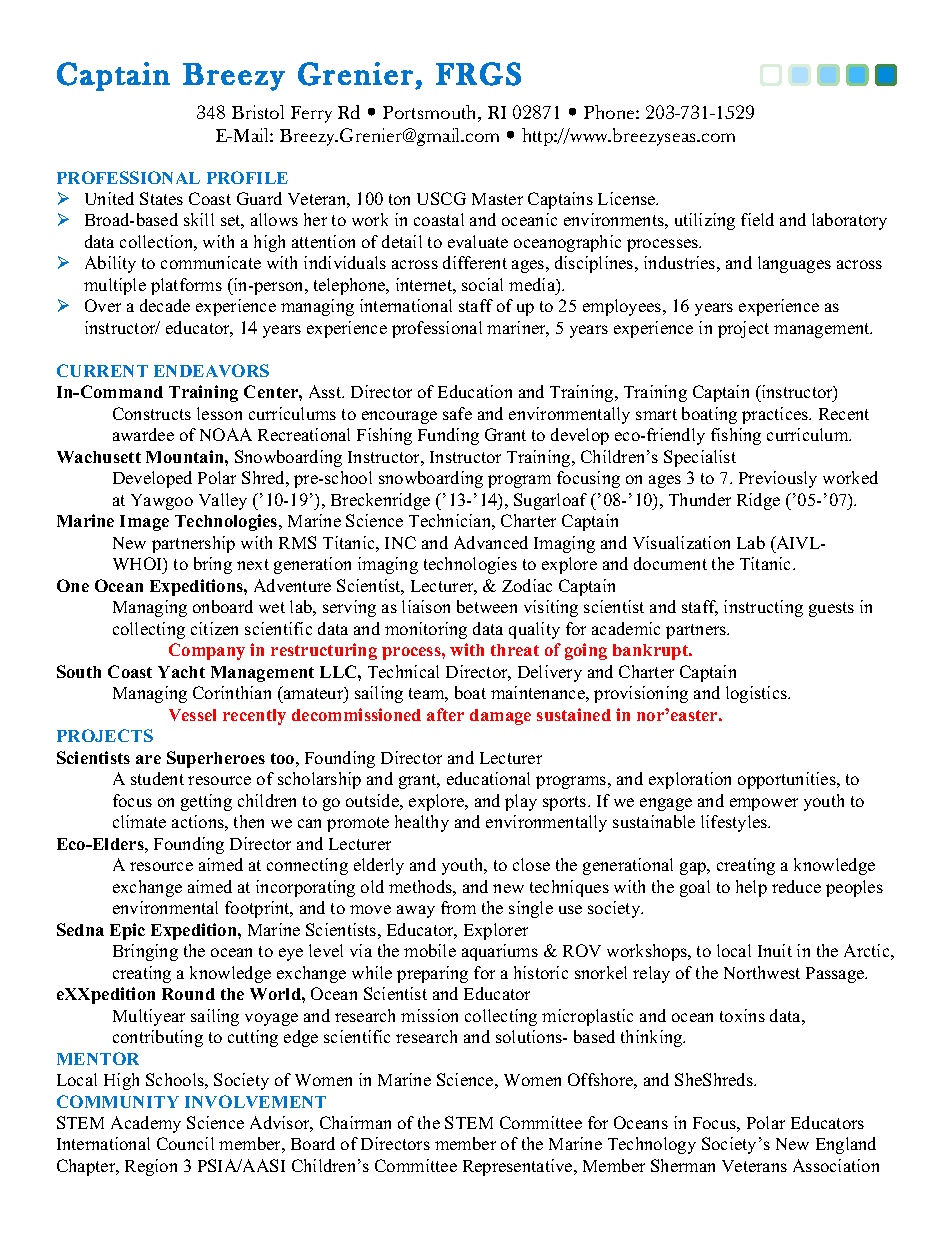  I want to click on States, so click(161, 198).
